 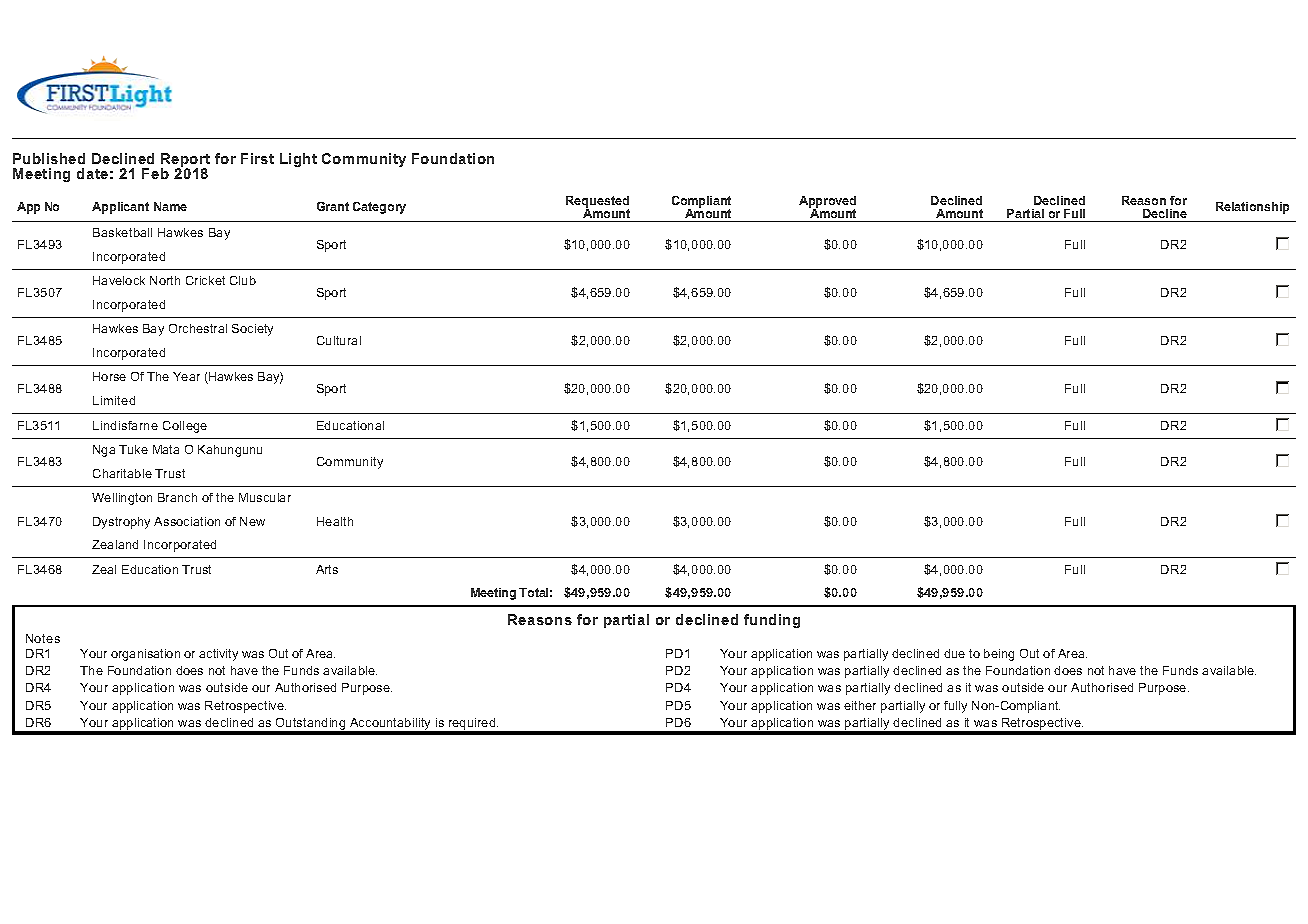 I want to click on Requested, so click(x=597, y=203).
